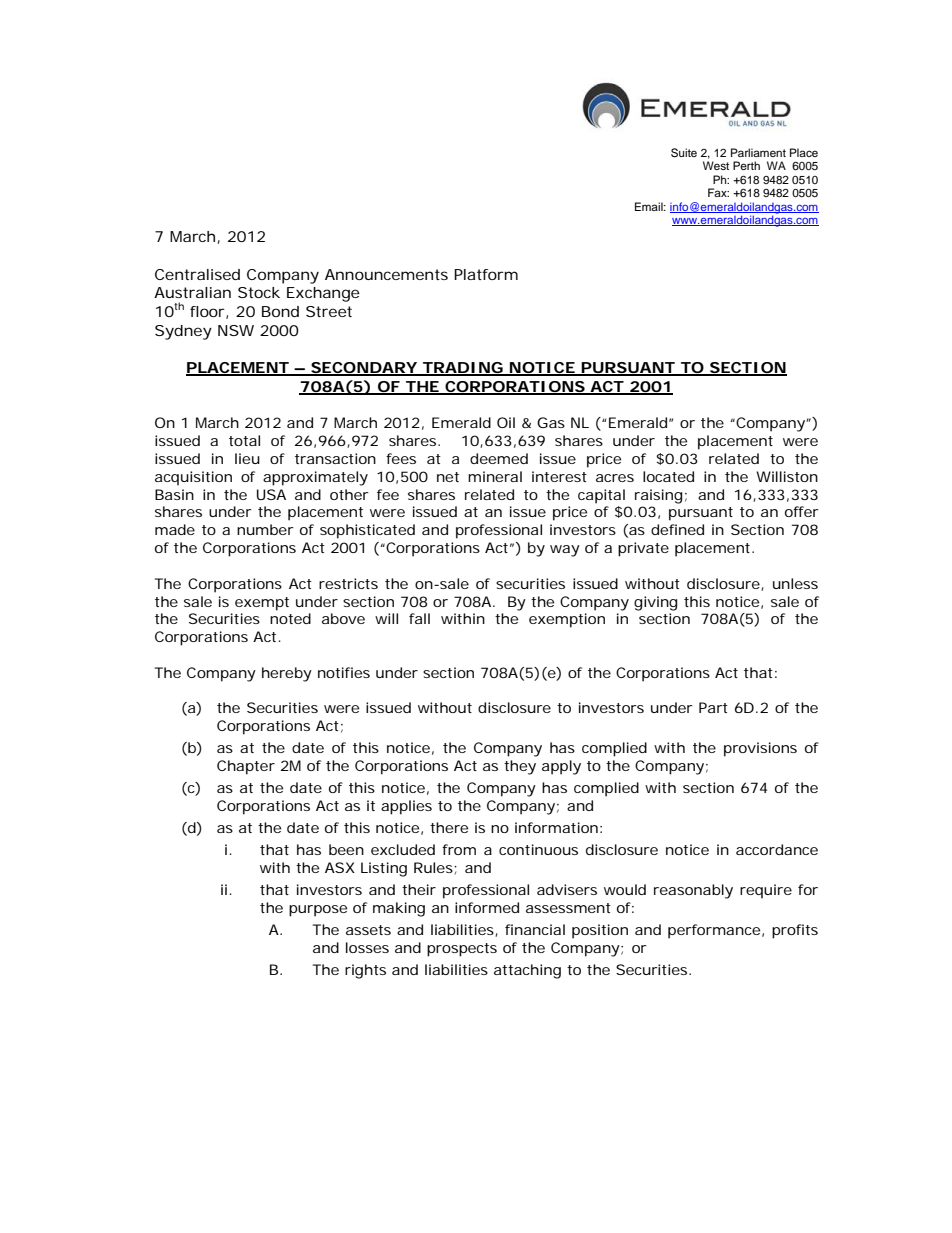 The height and width of the screenshot is (1233, 952). Describe the element at coordinates (716, 165) in the screenshot. I see `West` at that location.
